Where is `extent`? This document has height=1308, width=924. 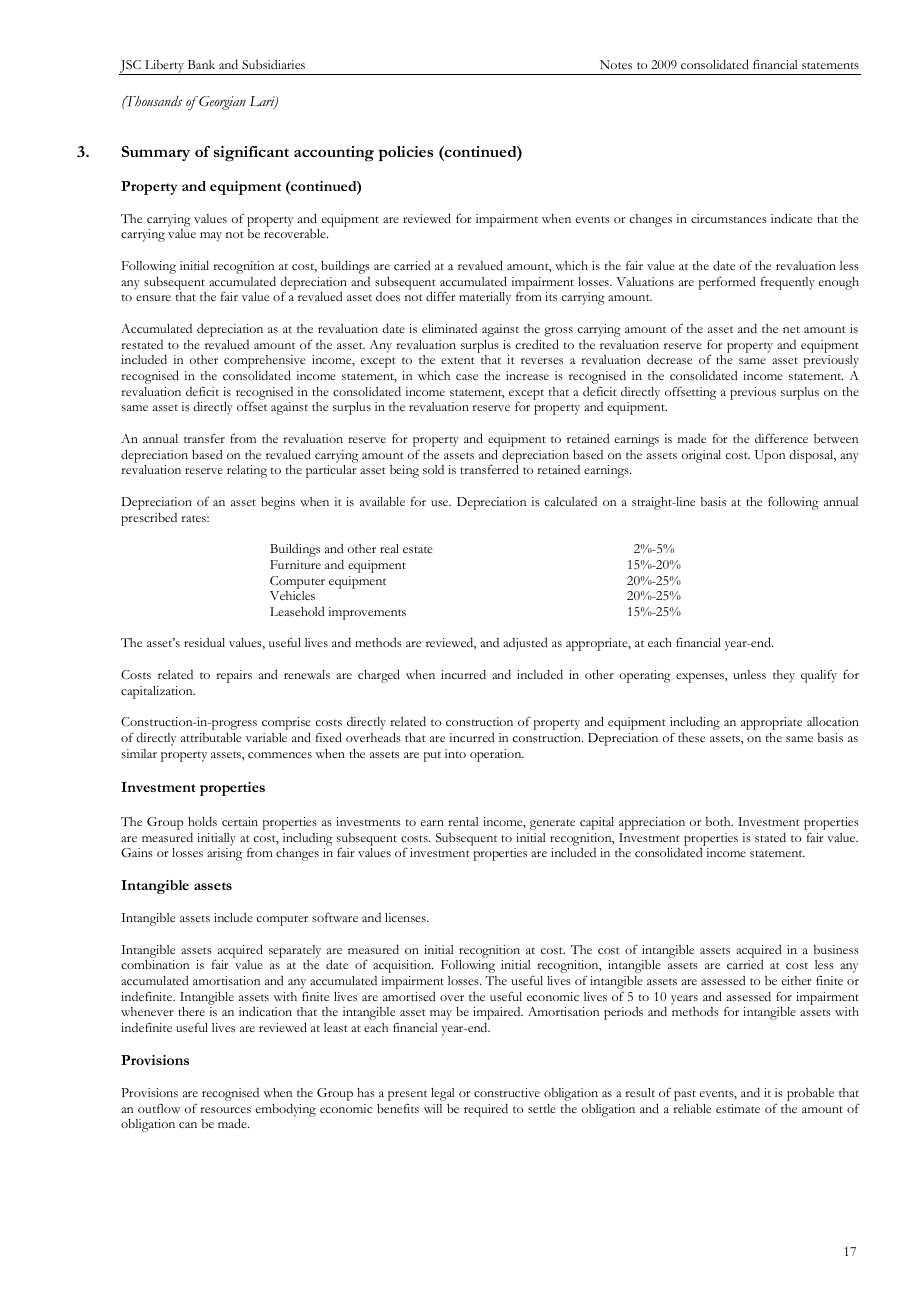 extent is located at coordinates (458, 360).
